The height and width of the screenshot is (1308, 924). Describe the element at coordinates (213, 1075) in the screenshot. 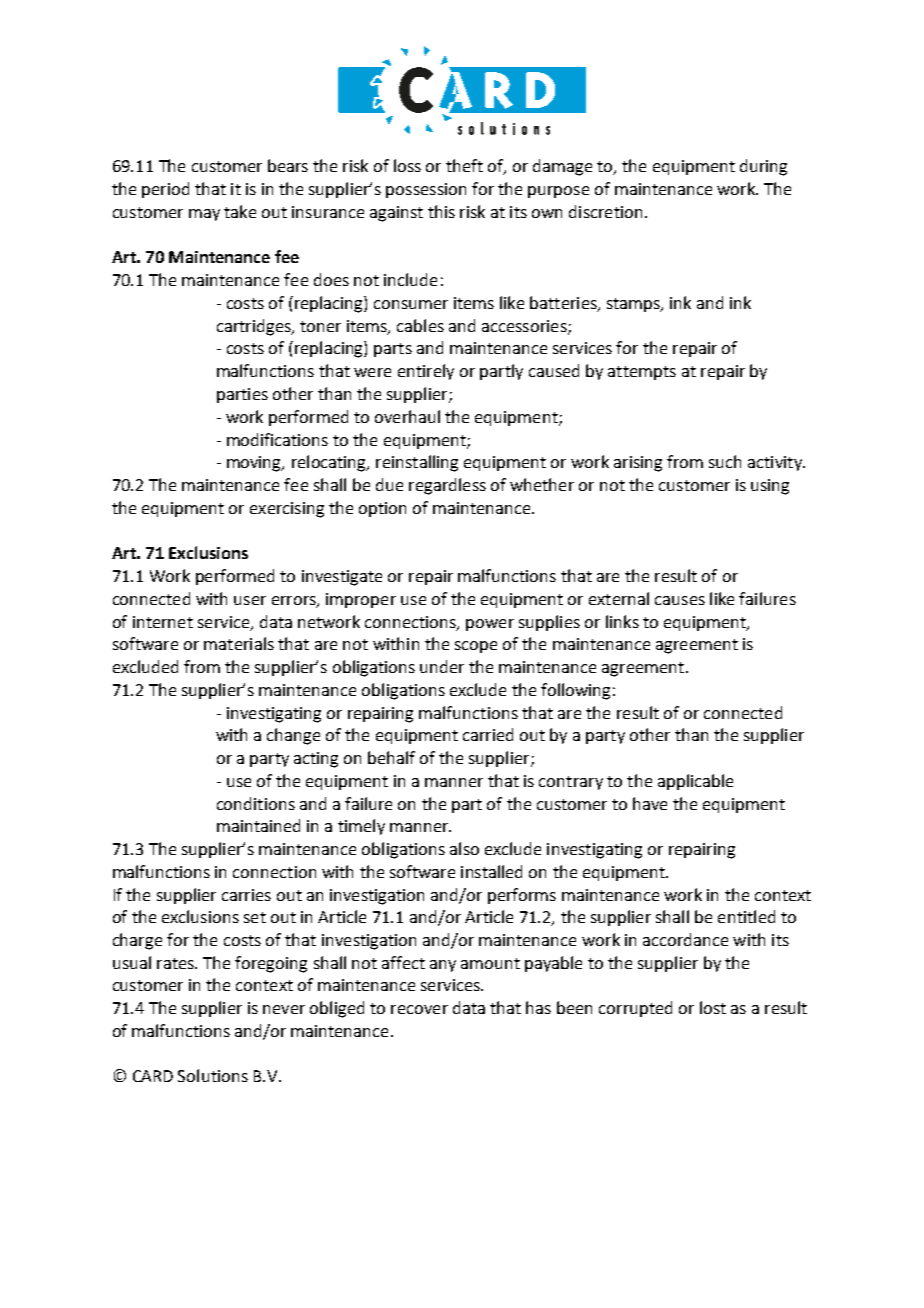

I see `Solutions` at that location.
